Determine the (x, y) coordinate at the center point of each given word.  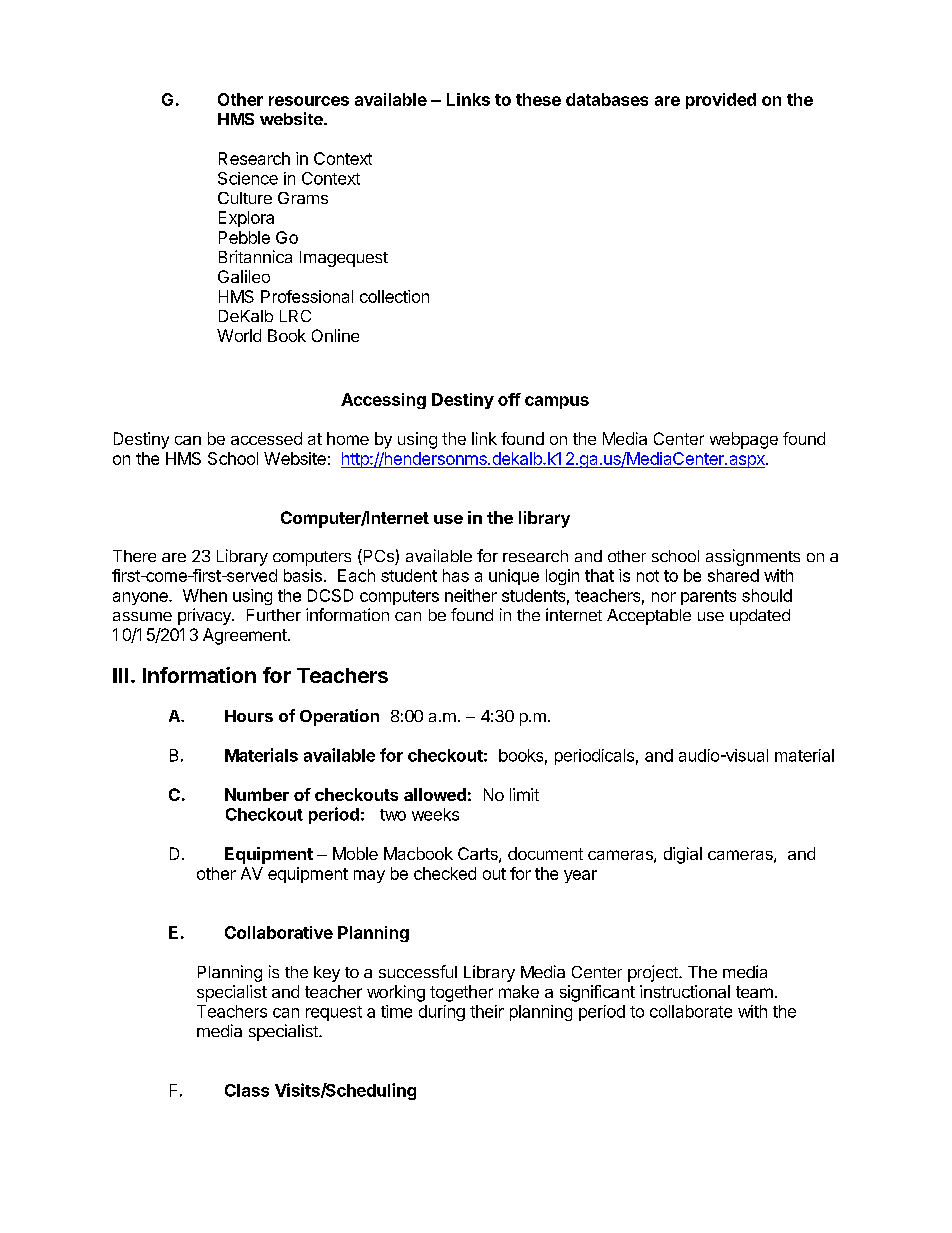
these (538, 99)
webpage (744, 440)
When (205, 595)
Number (257, 794)
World (239, 335)
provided (721, 101)
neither (471, 595)
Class (247, 1090)
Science (248, 178)
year (580, 876)
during (442, 1013)
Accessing (383, 401)
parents (708, 597)
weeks (435, 814)
